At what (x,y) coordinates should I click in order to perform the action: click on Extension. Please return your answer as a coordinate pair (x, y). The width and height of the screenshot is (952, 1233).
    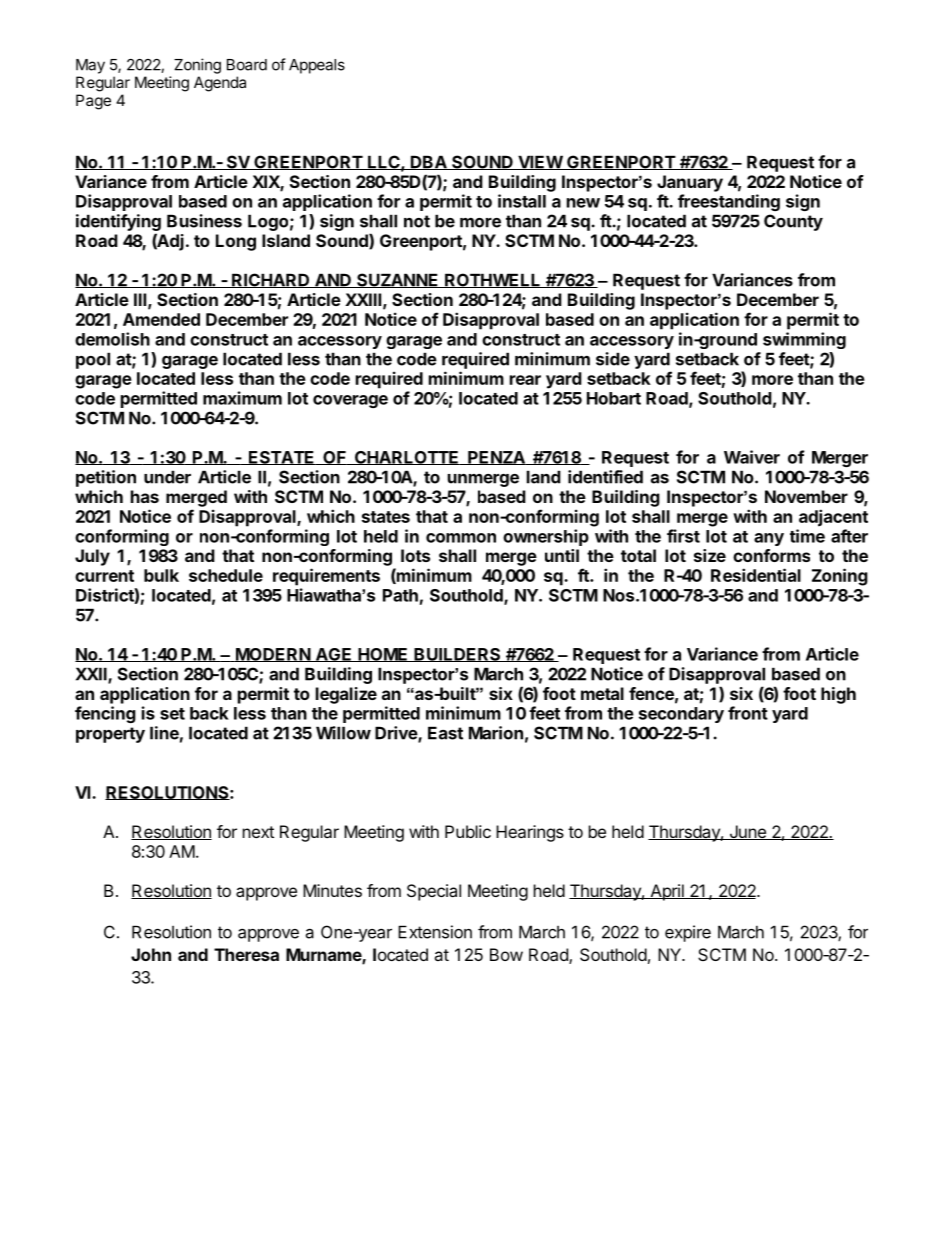
    Looking at the image, I should click on (435, 932).
